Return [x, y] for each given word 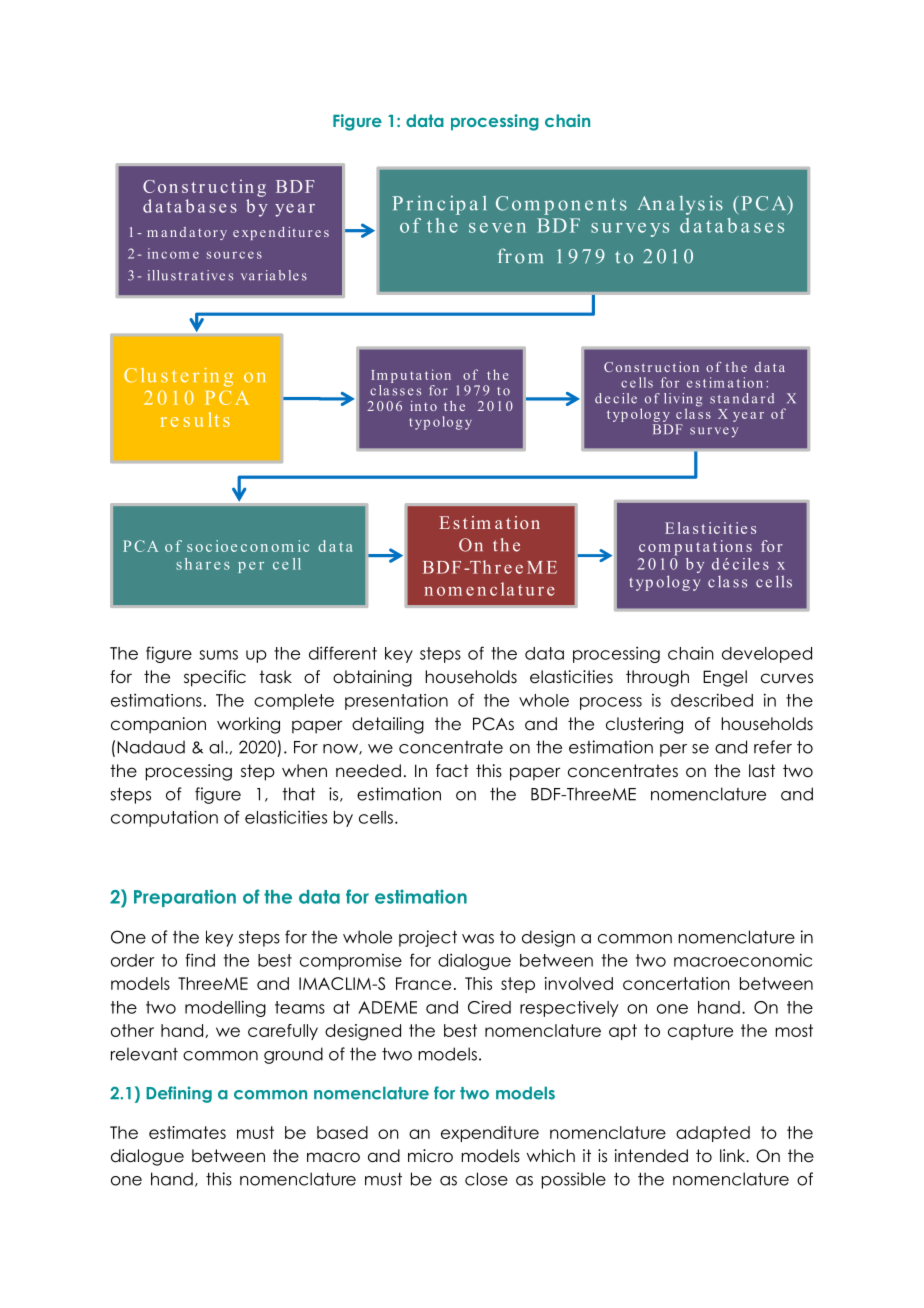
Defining [179, 1094]
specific [215, 678]
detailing [388, 725]
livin [678, 398]
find [200, 960]
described [712, 700]
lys [692, 205]
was [478, 939]
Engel [725, 678]
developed [767, 655]
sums [218, 655]
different [343, 653]
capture [700, 1032]
